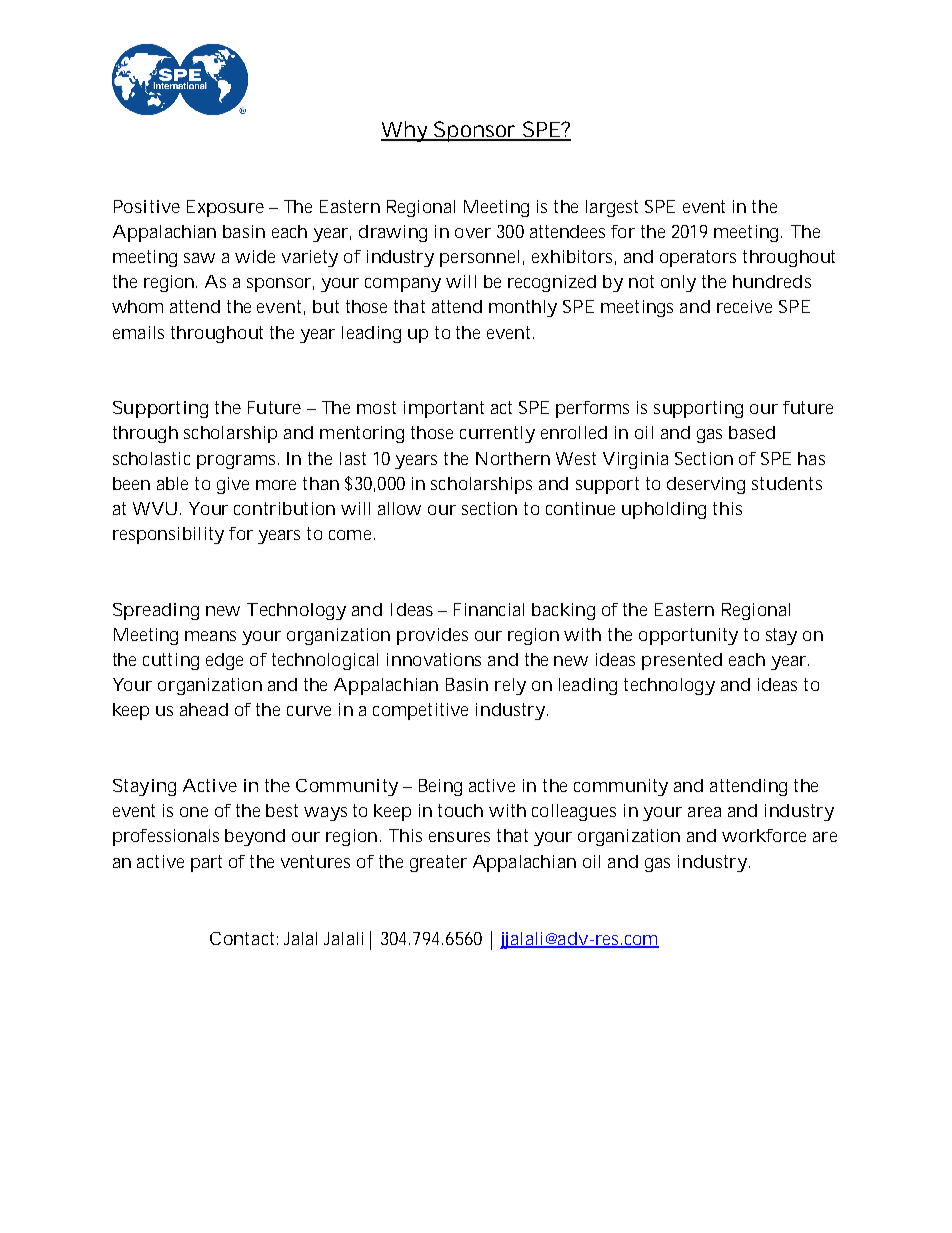 The width and height of the document is (952, 1233). What do you see at coordinates (489, 609) in the document?
I see `Financial` at bounding box center [489, 609].
